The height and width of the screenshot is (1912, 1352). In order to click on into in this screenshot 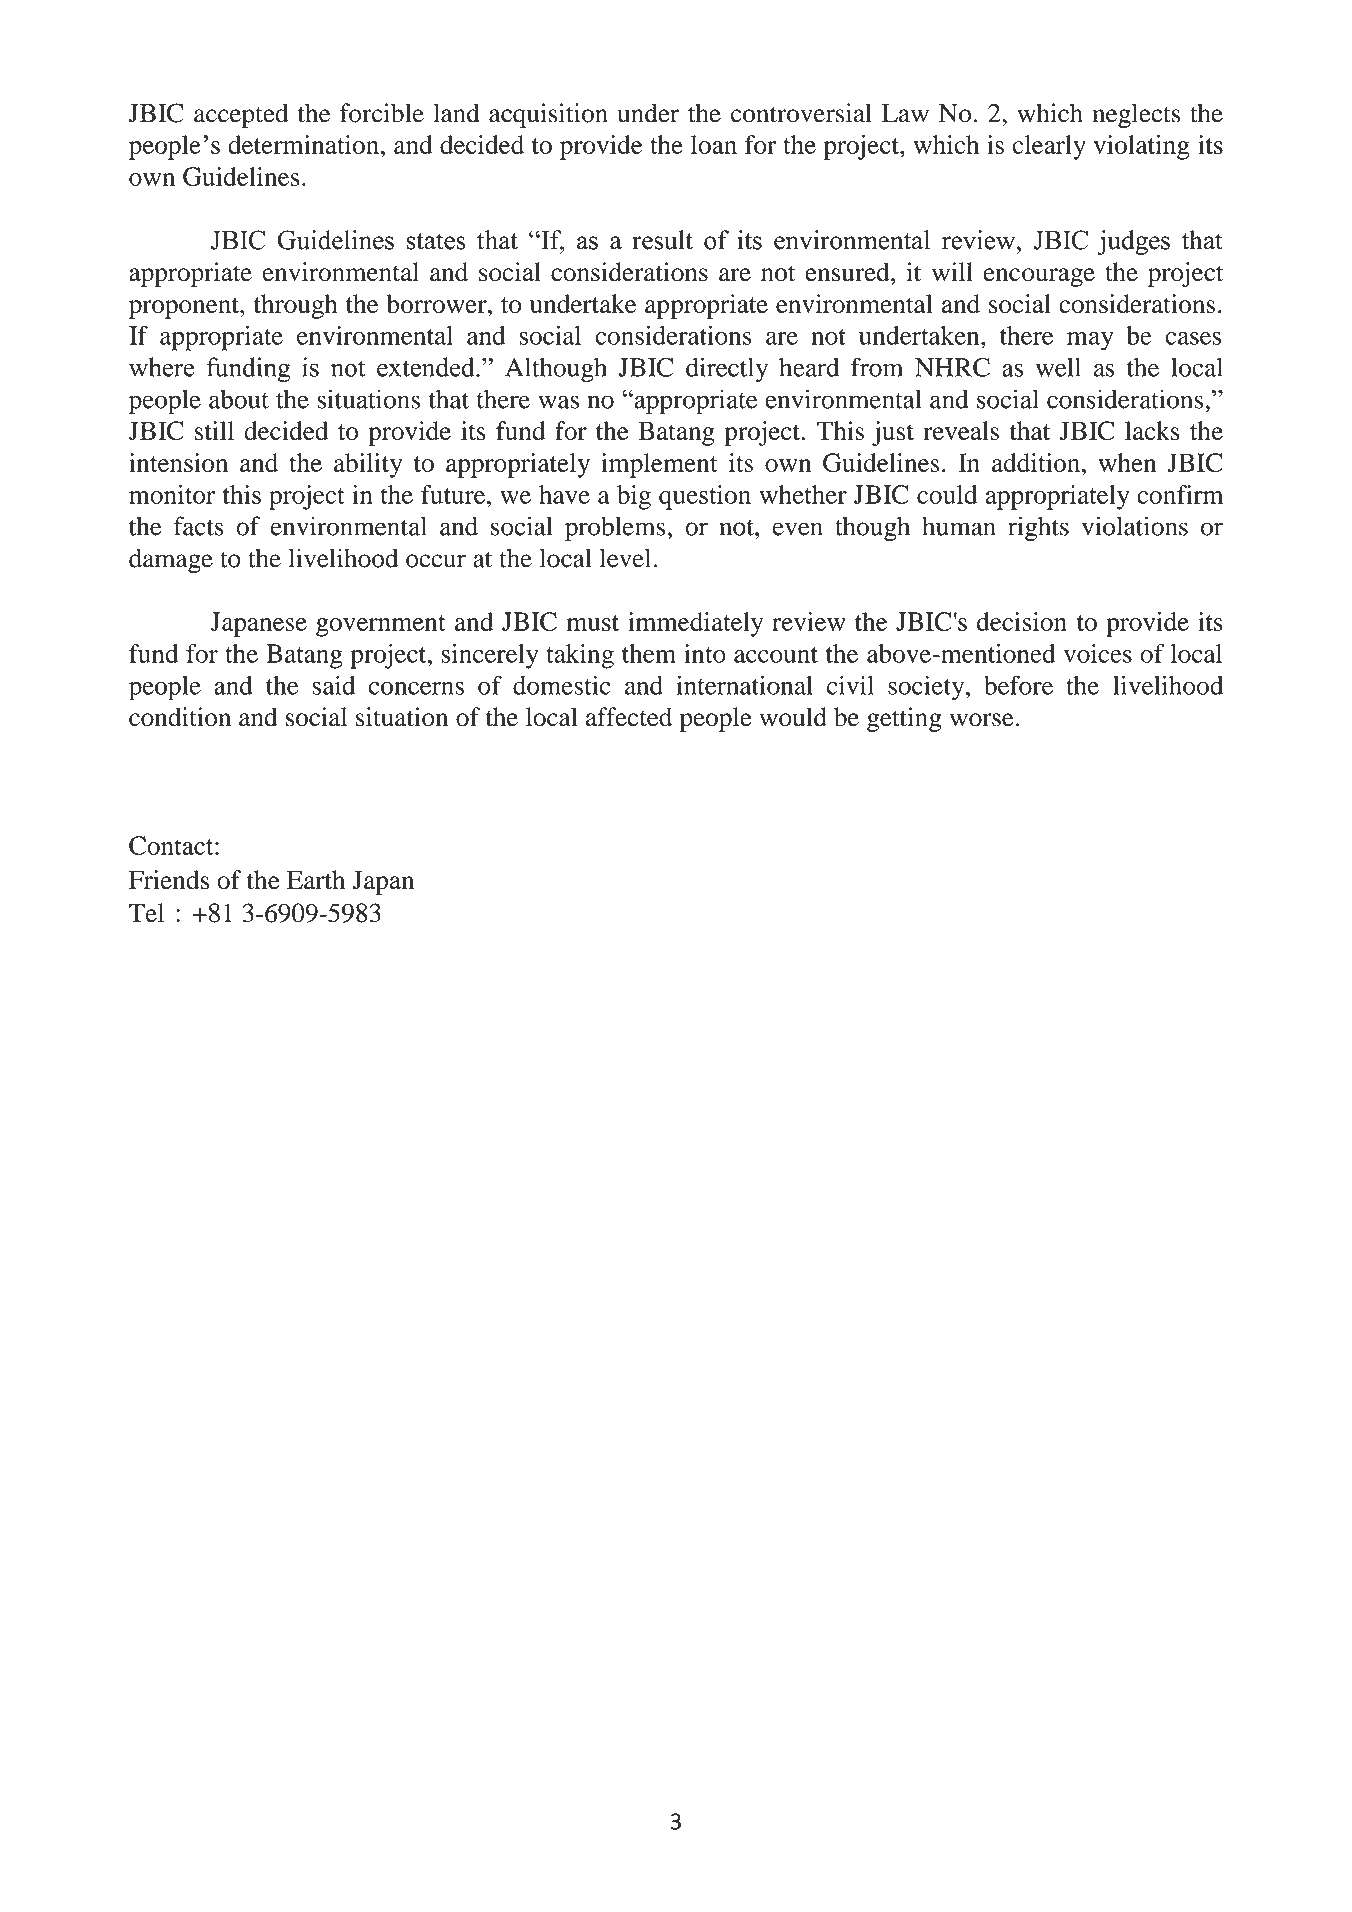, I will do `click(705, 653)`.
